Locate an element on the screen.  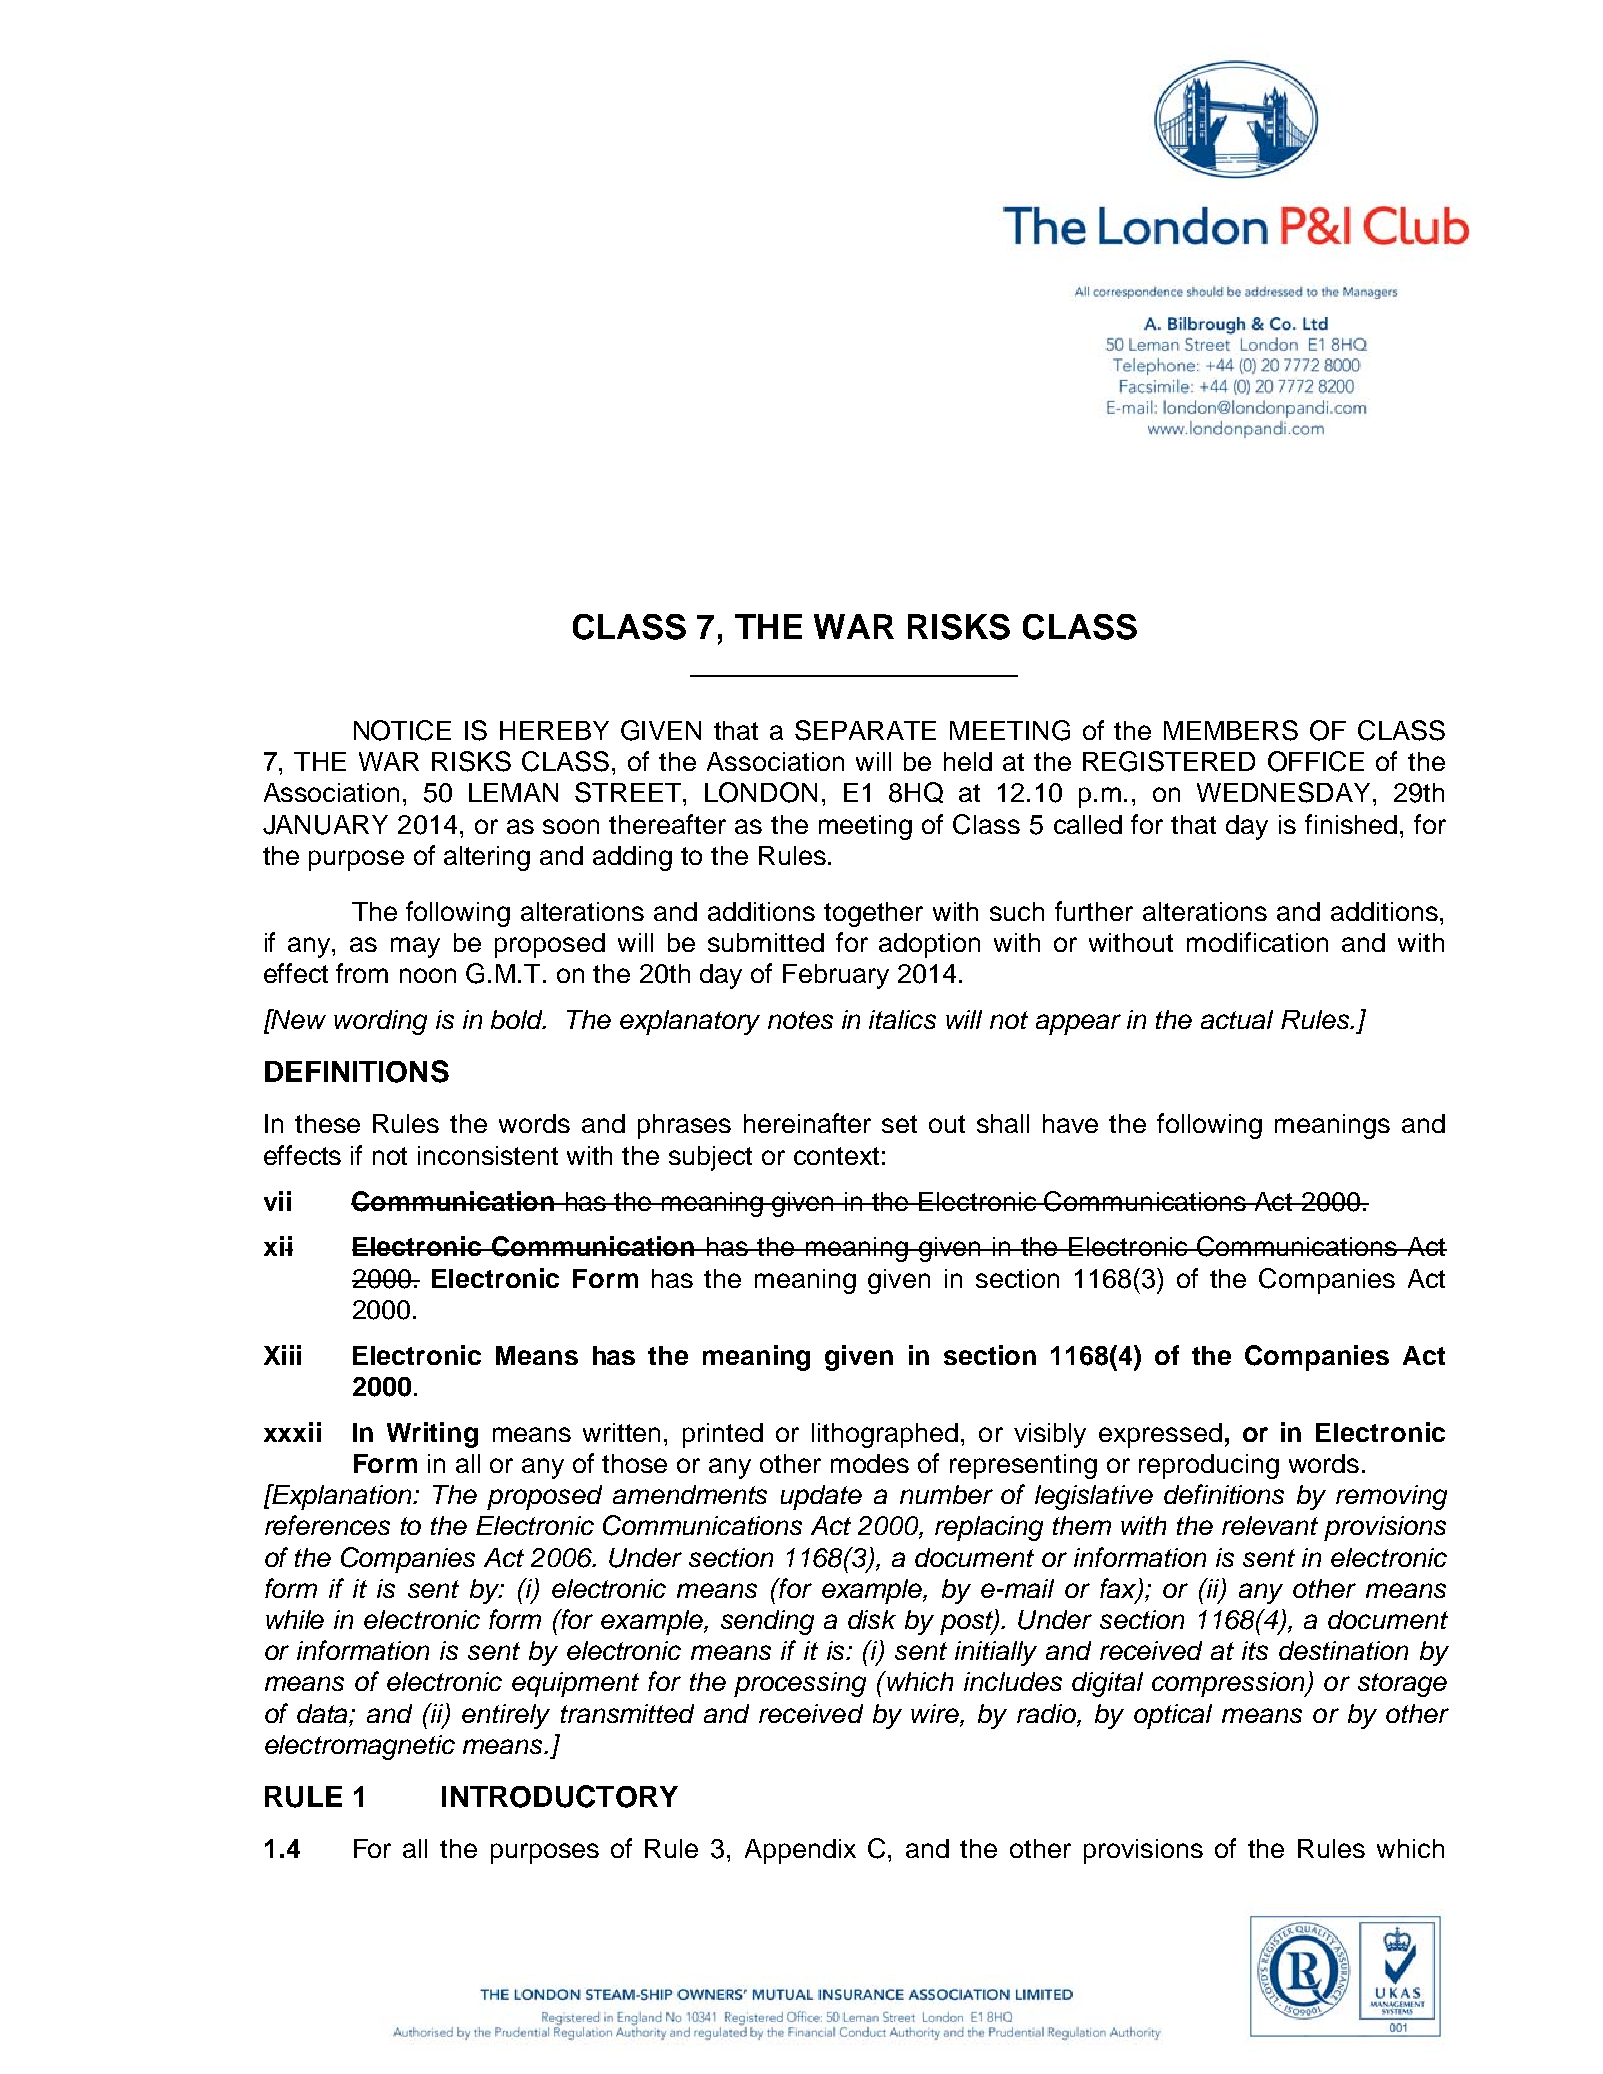
subject is located at coordinates (710, 1158).
